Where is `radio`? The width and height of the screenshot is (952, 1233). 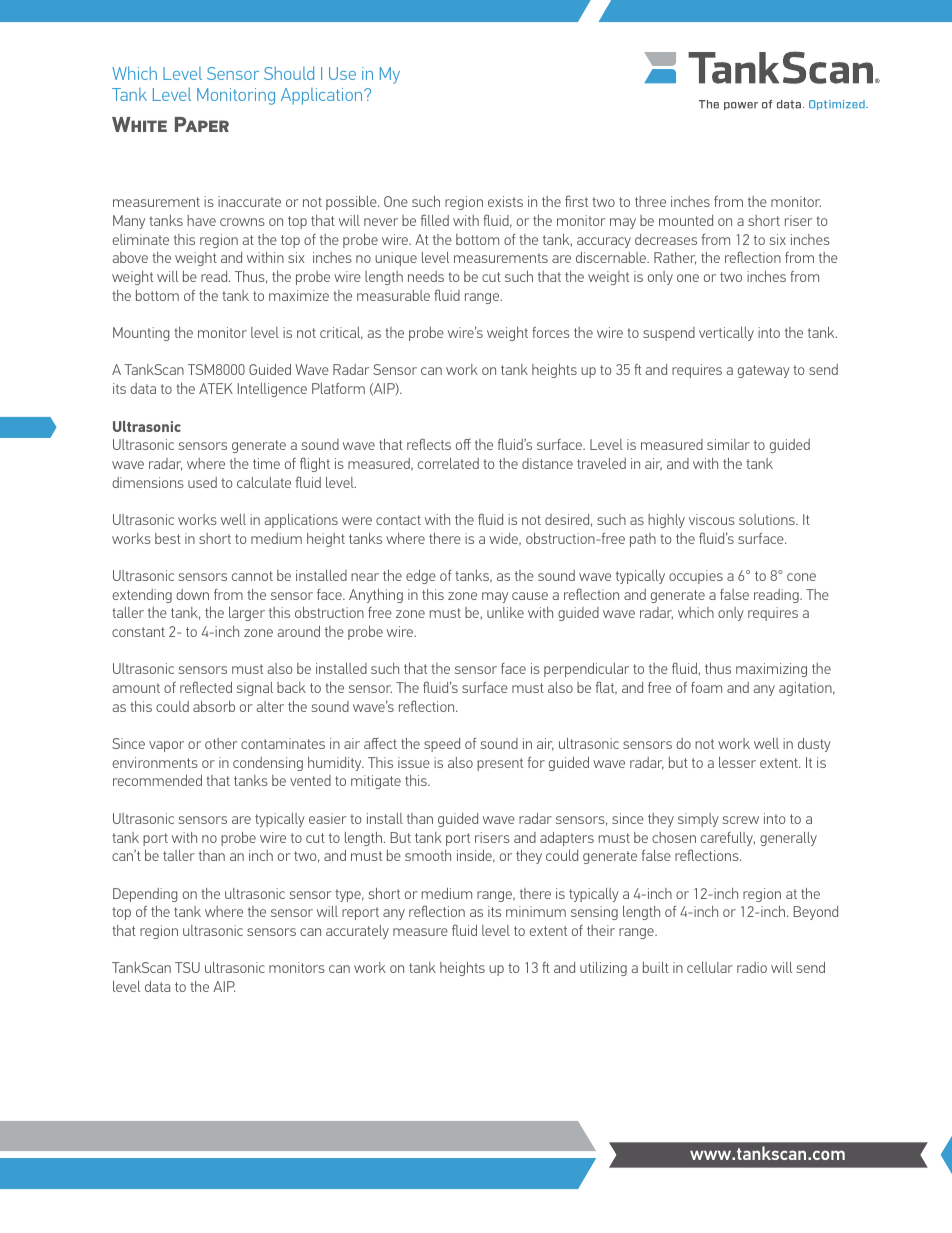
radio is located at coordinates (752, 967).
